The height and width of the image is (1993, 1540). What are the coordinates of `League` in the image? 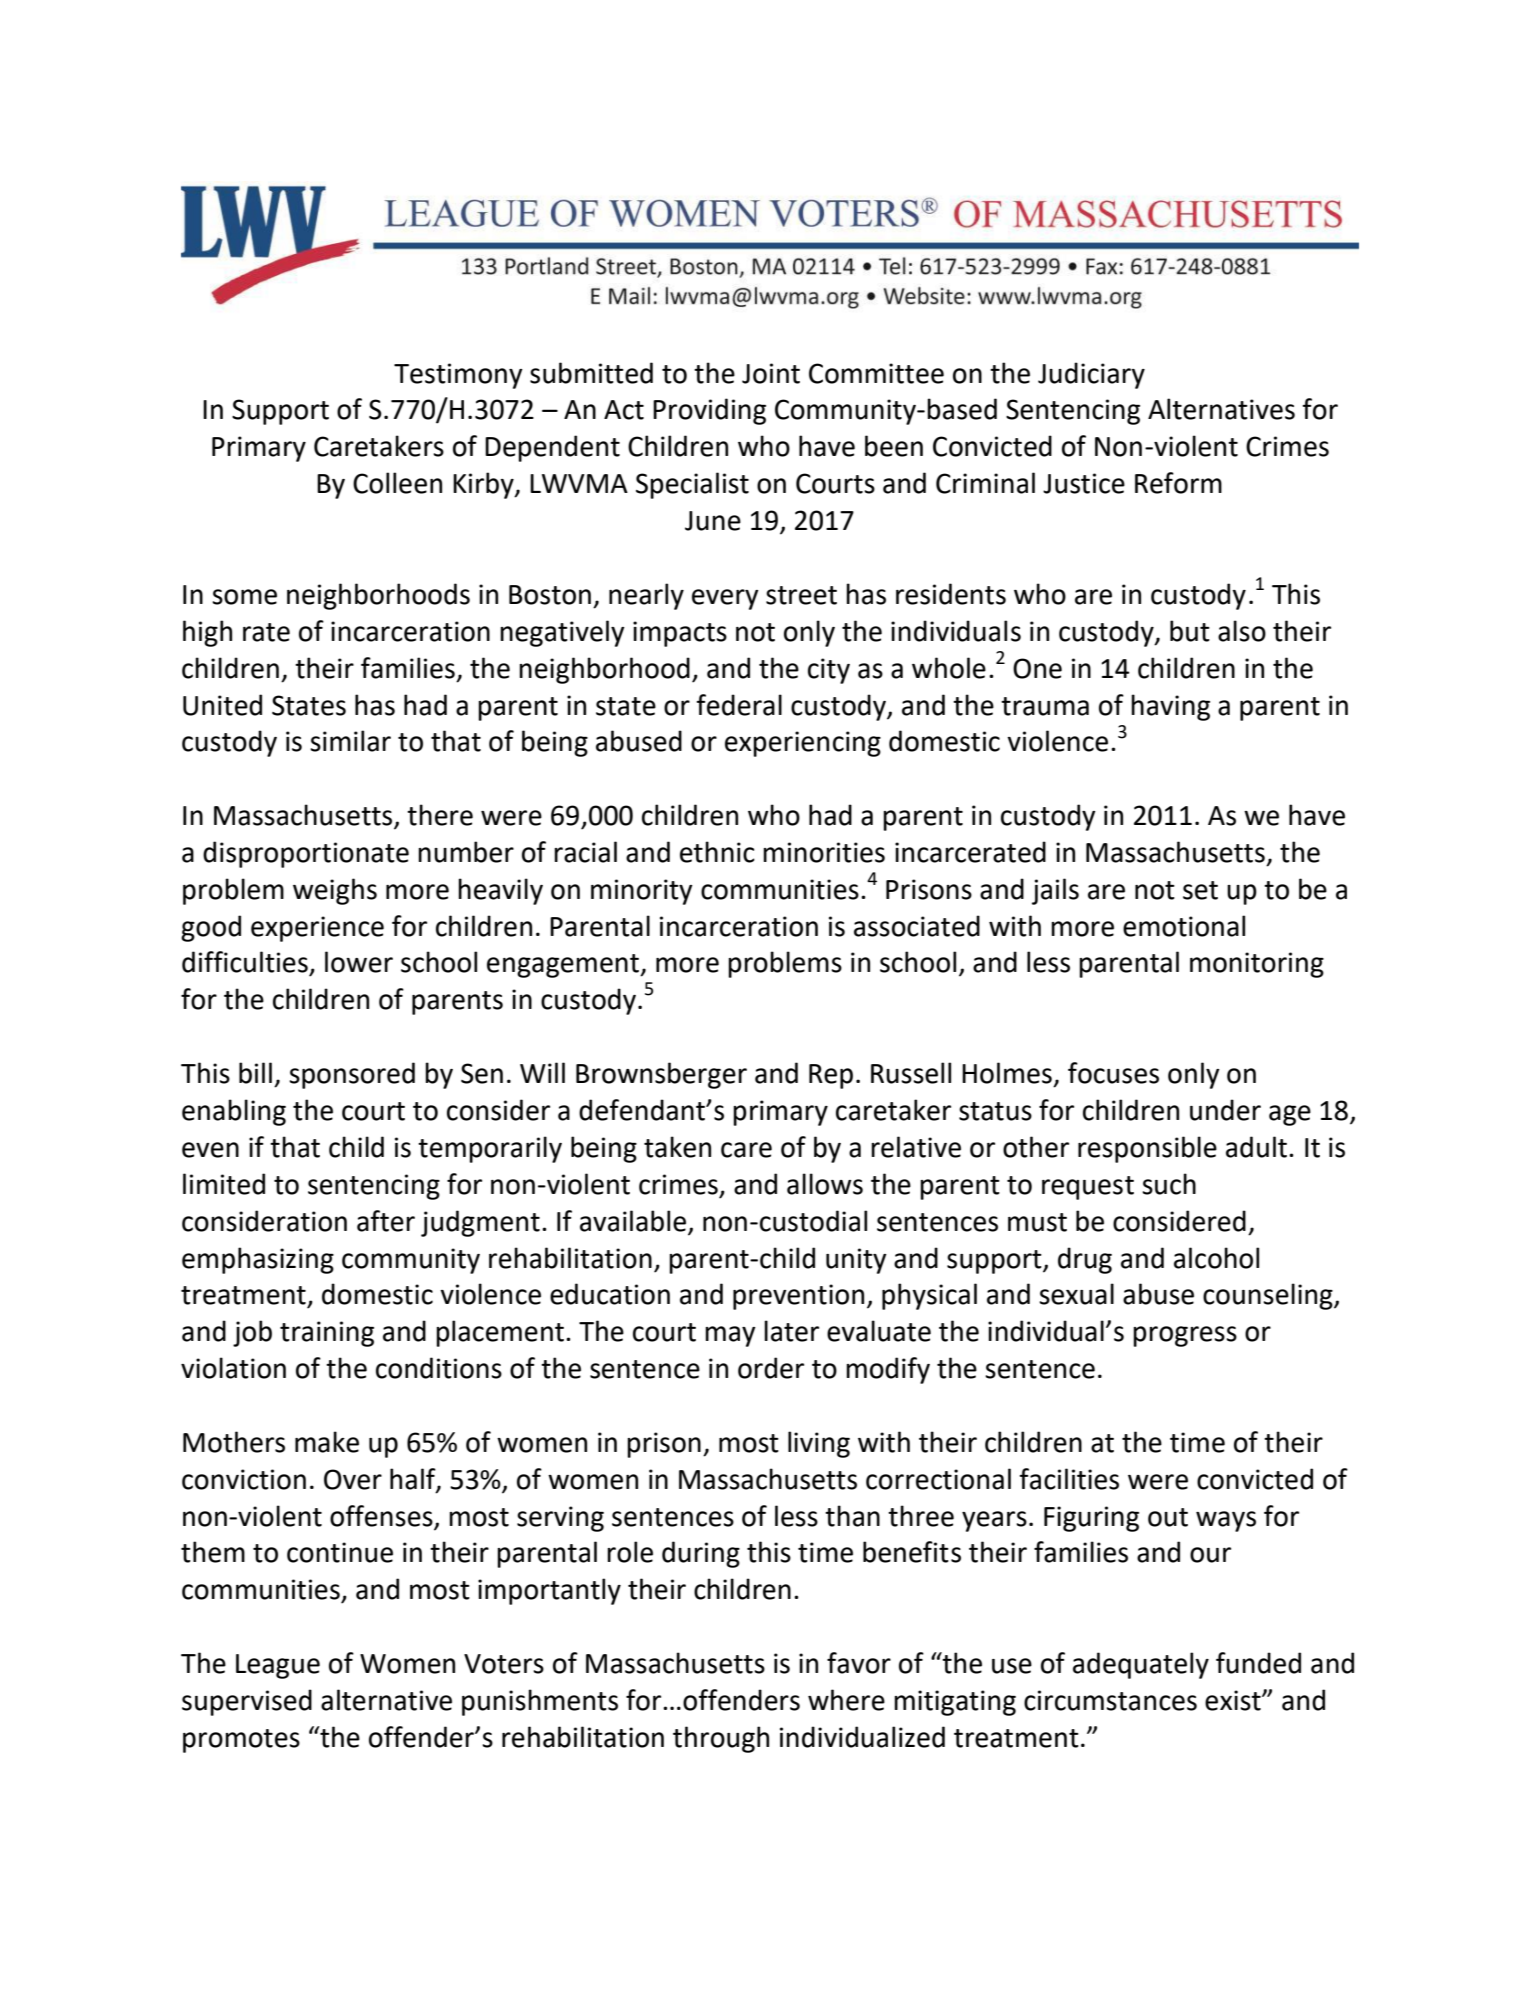 It's located at (278, 1666).
